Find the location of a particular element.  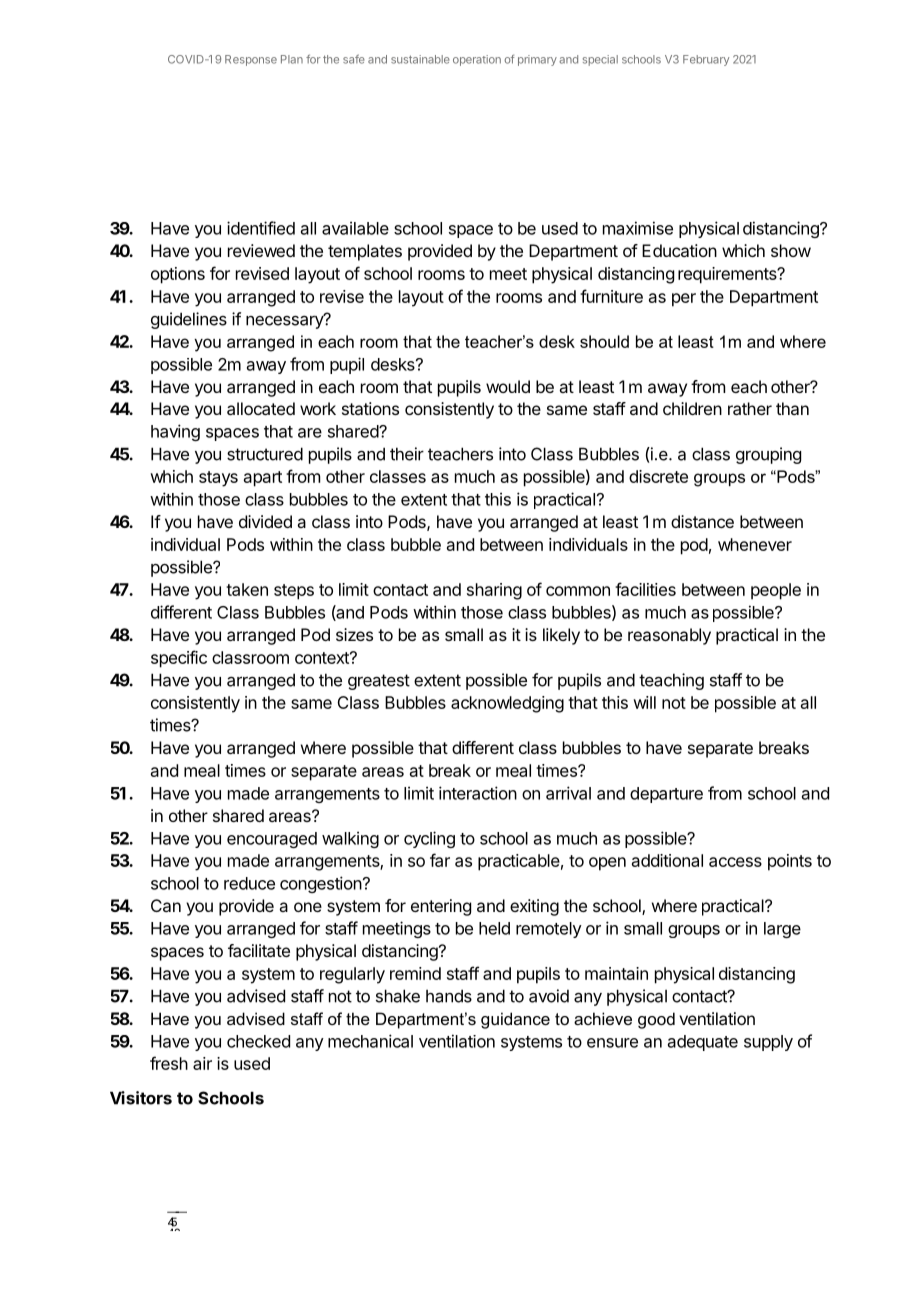

allocated is located at coordinates (261, 408).
